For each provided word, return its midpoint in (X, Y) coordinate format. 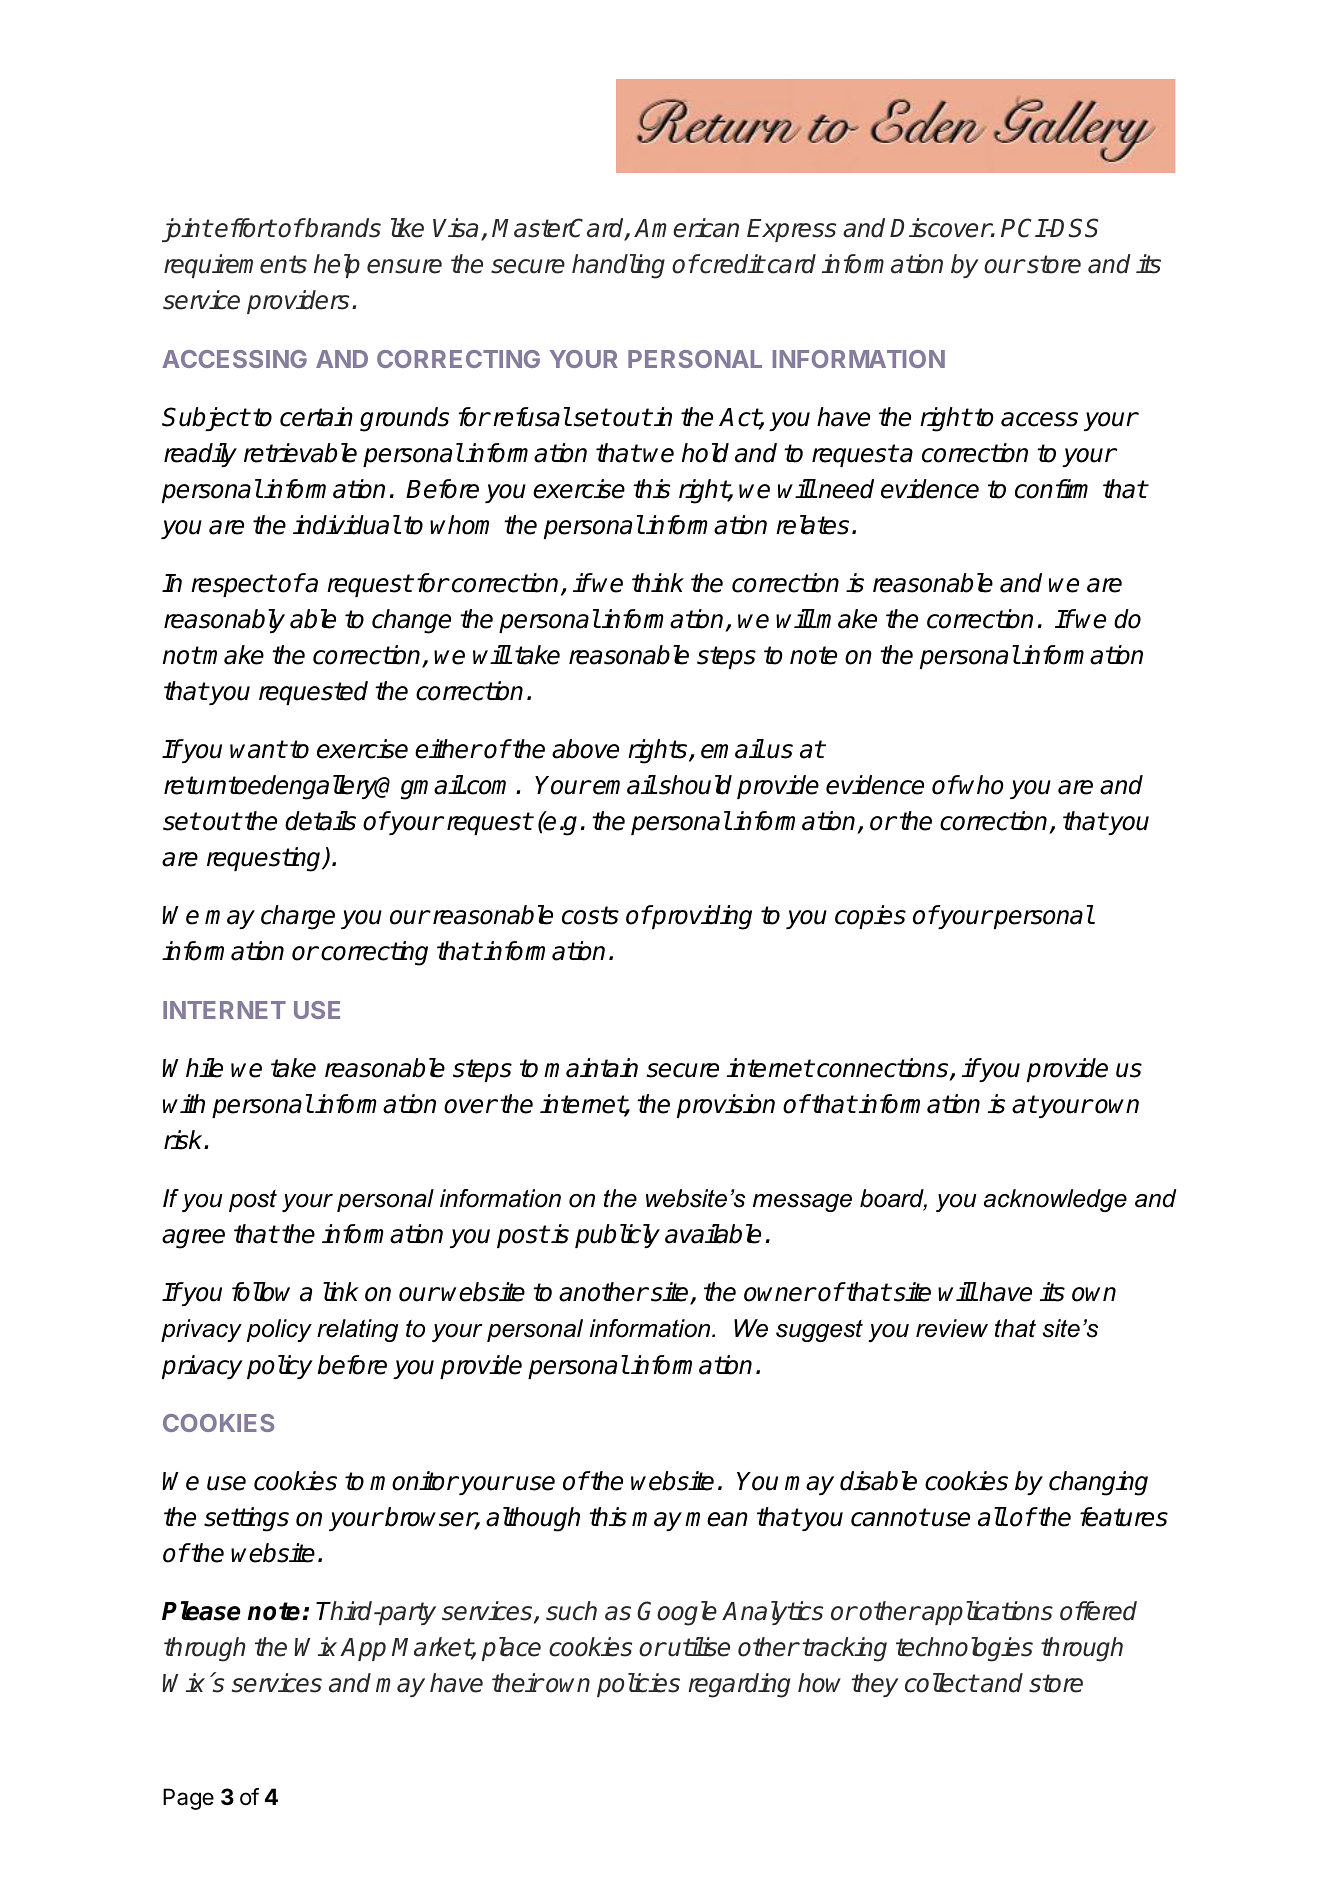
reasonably (224, 621)
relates (812, 525)
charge (298, 917)
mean (716, 1519)
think (658, 582)
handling (618, 266)
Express (791, 230)
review (952, 1328)
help (337, 266)
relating (357, 1330)
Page (188, 1799)
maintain (591, 1068)
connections (884, 1069)
